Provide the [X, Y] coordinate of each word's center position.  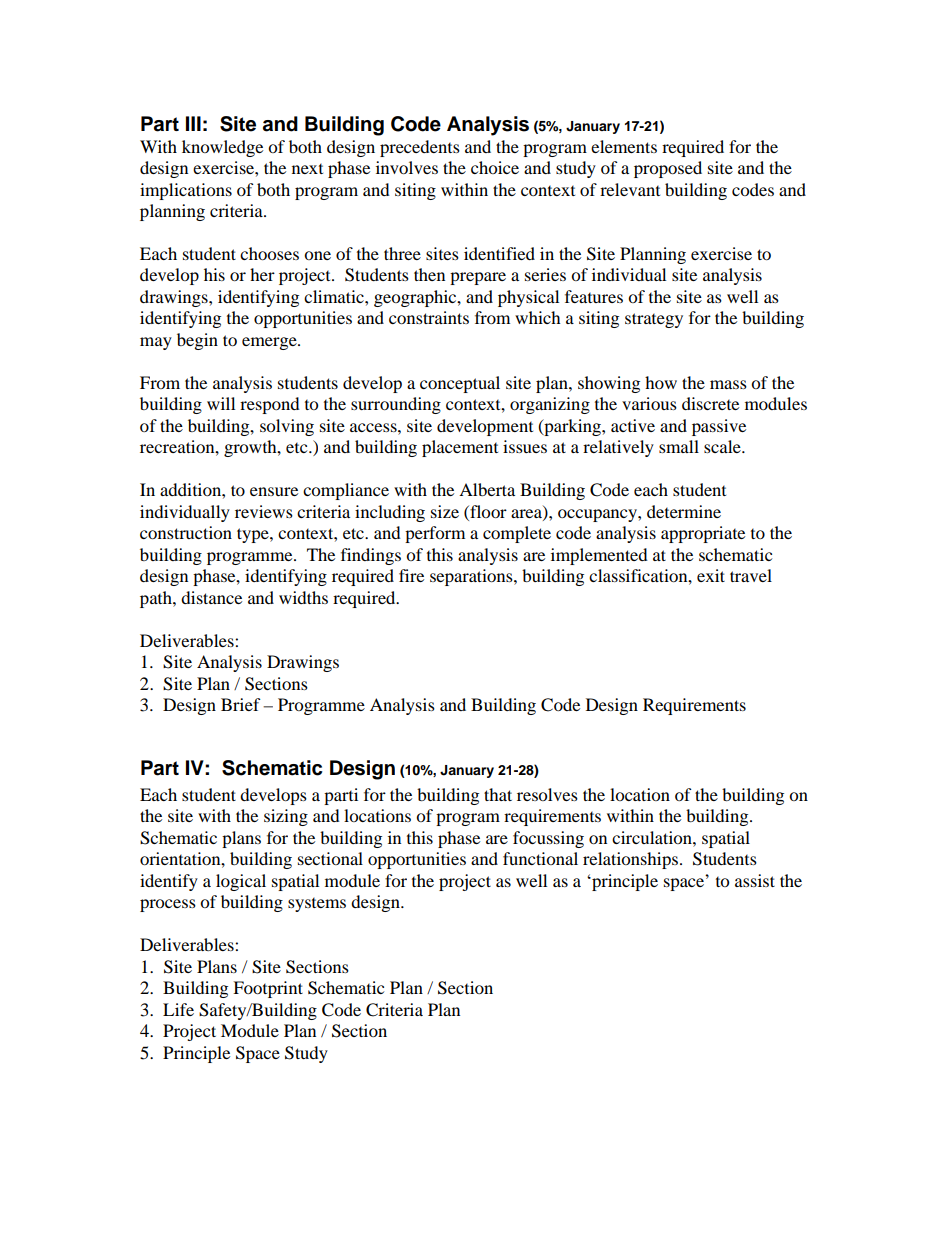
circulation [653, 837]
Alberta [487, 489]
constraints [429, 317]
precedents [420, 148]
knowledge [222, 148]
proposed [668, 169]
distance [211, 597]
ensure [274, 491]
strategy [654, 320]
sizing [286, 817]
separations [472, 577]
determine [684, 511]
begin [197, 341]
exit [711, 575]
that [498, 794]
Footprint [268, 989]
